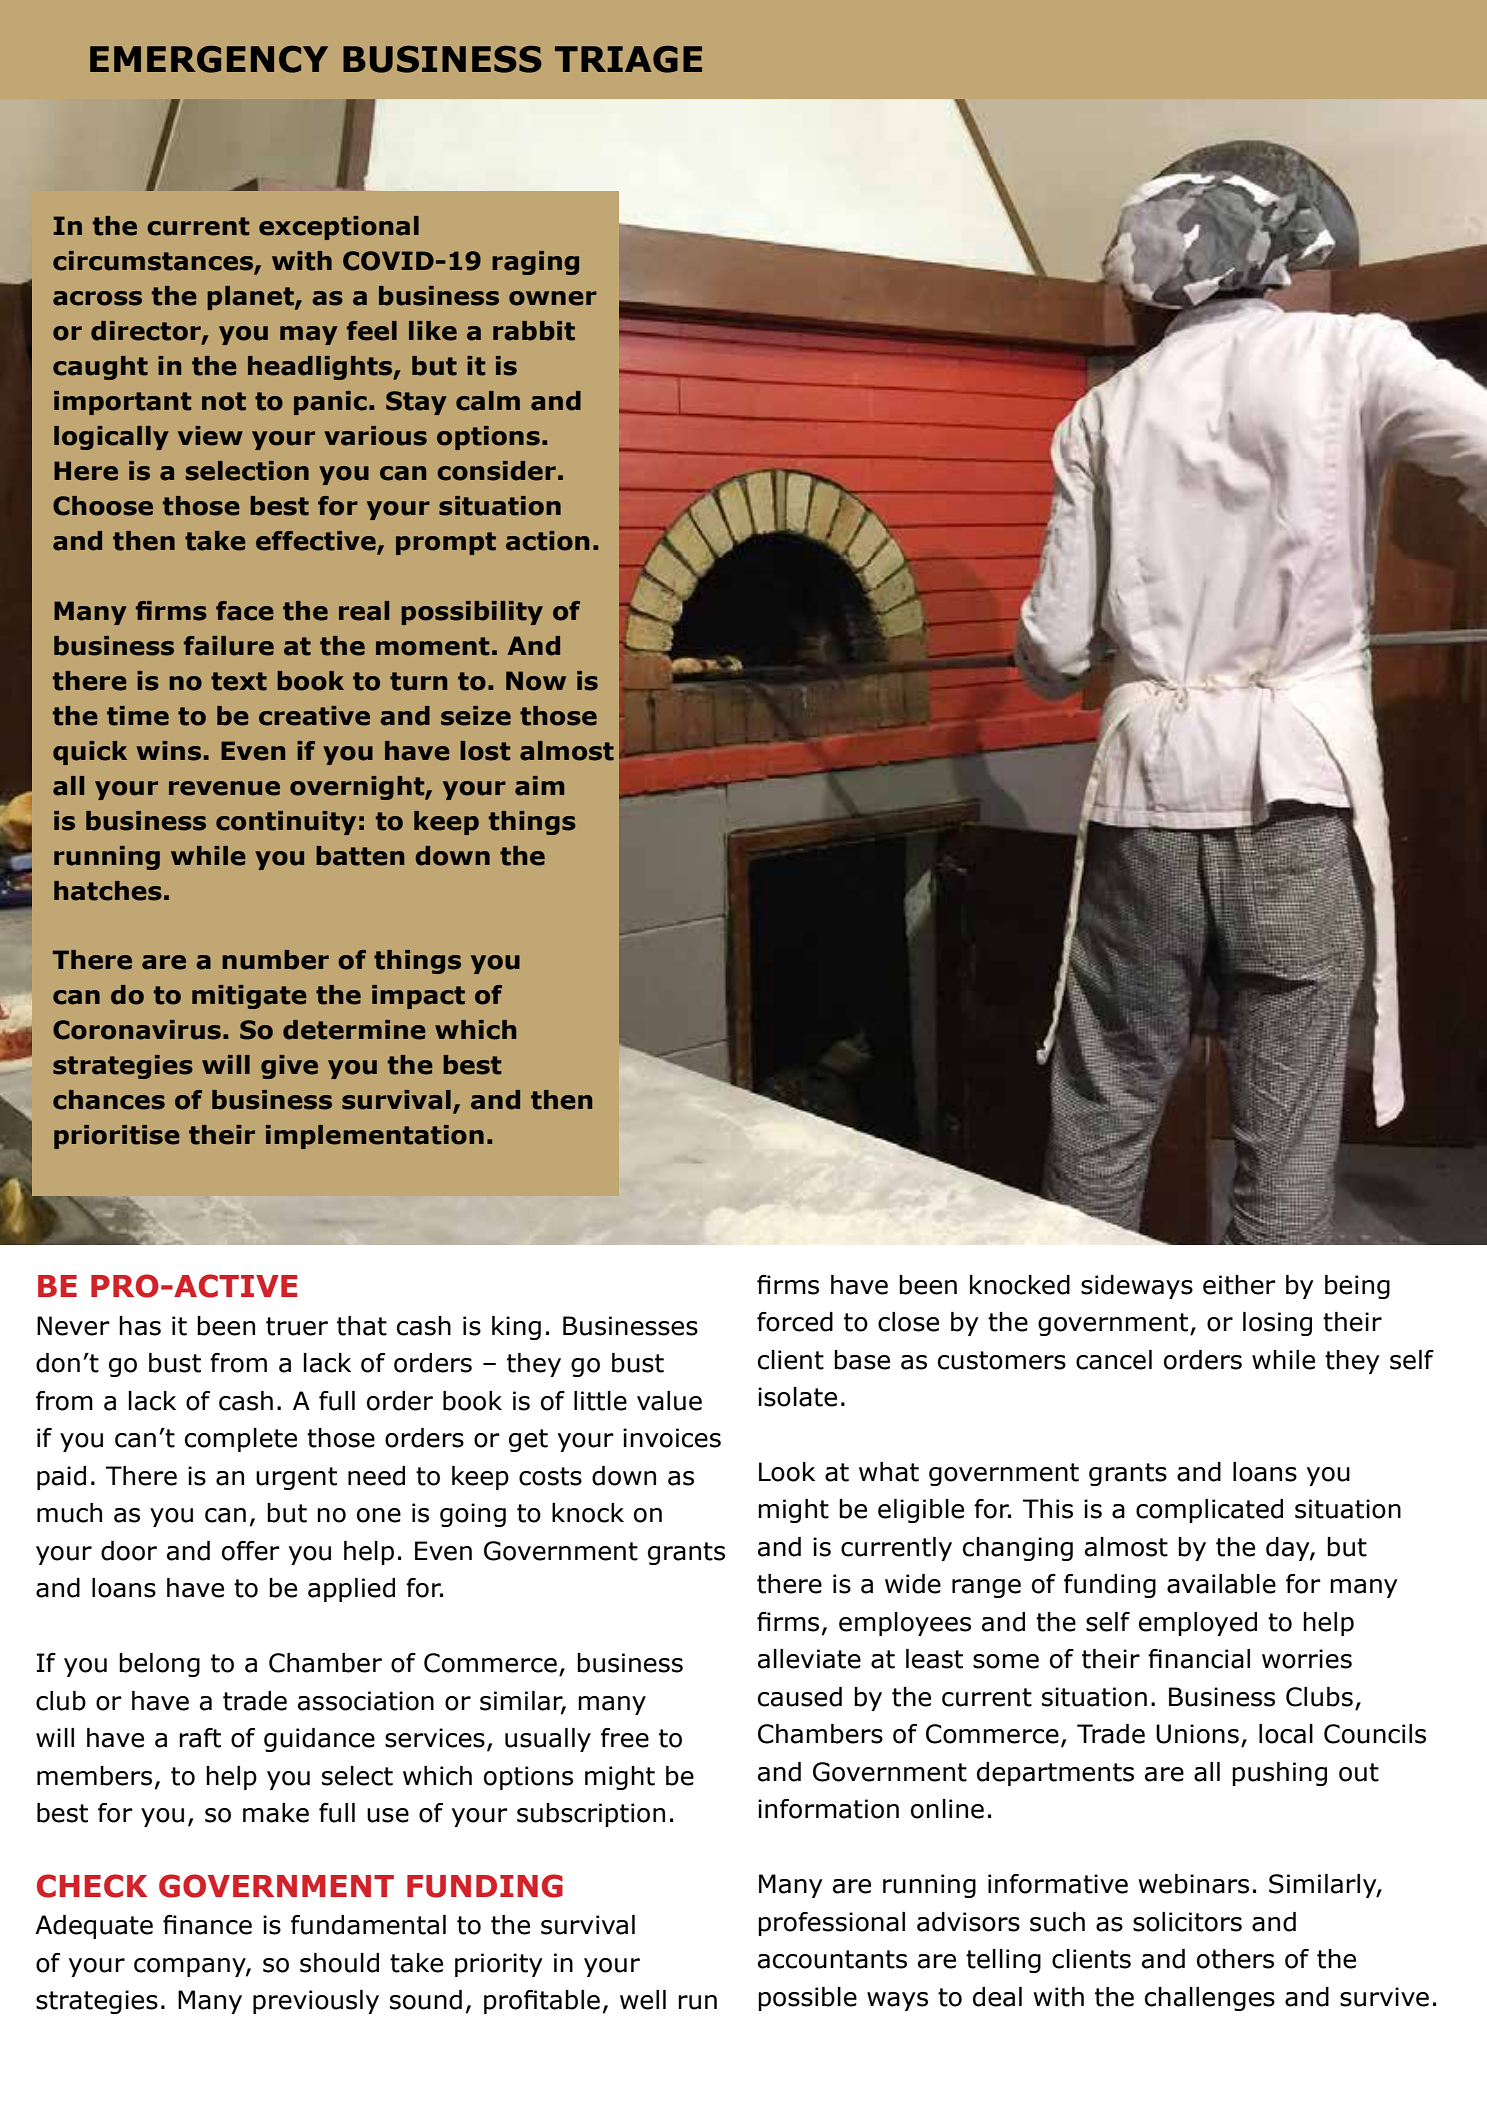  Describe the element at coordinates (1239, 1285) in the document. I see `either` at that location.
